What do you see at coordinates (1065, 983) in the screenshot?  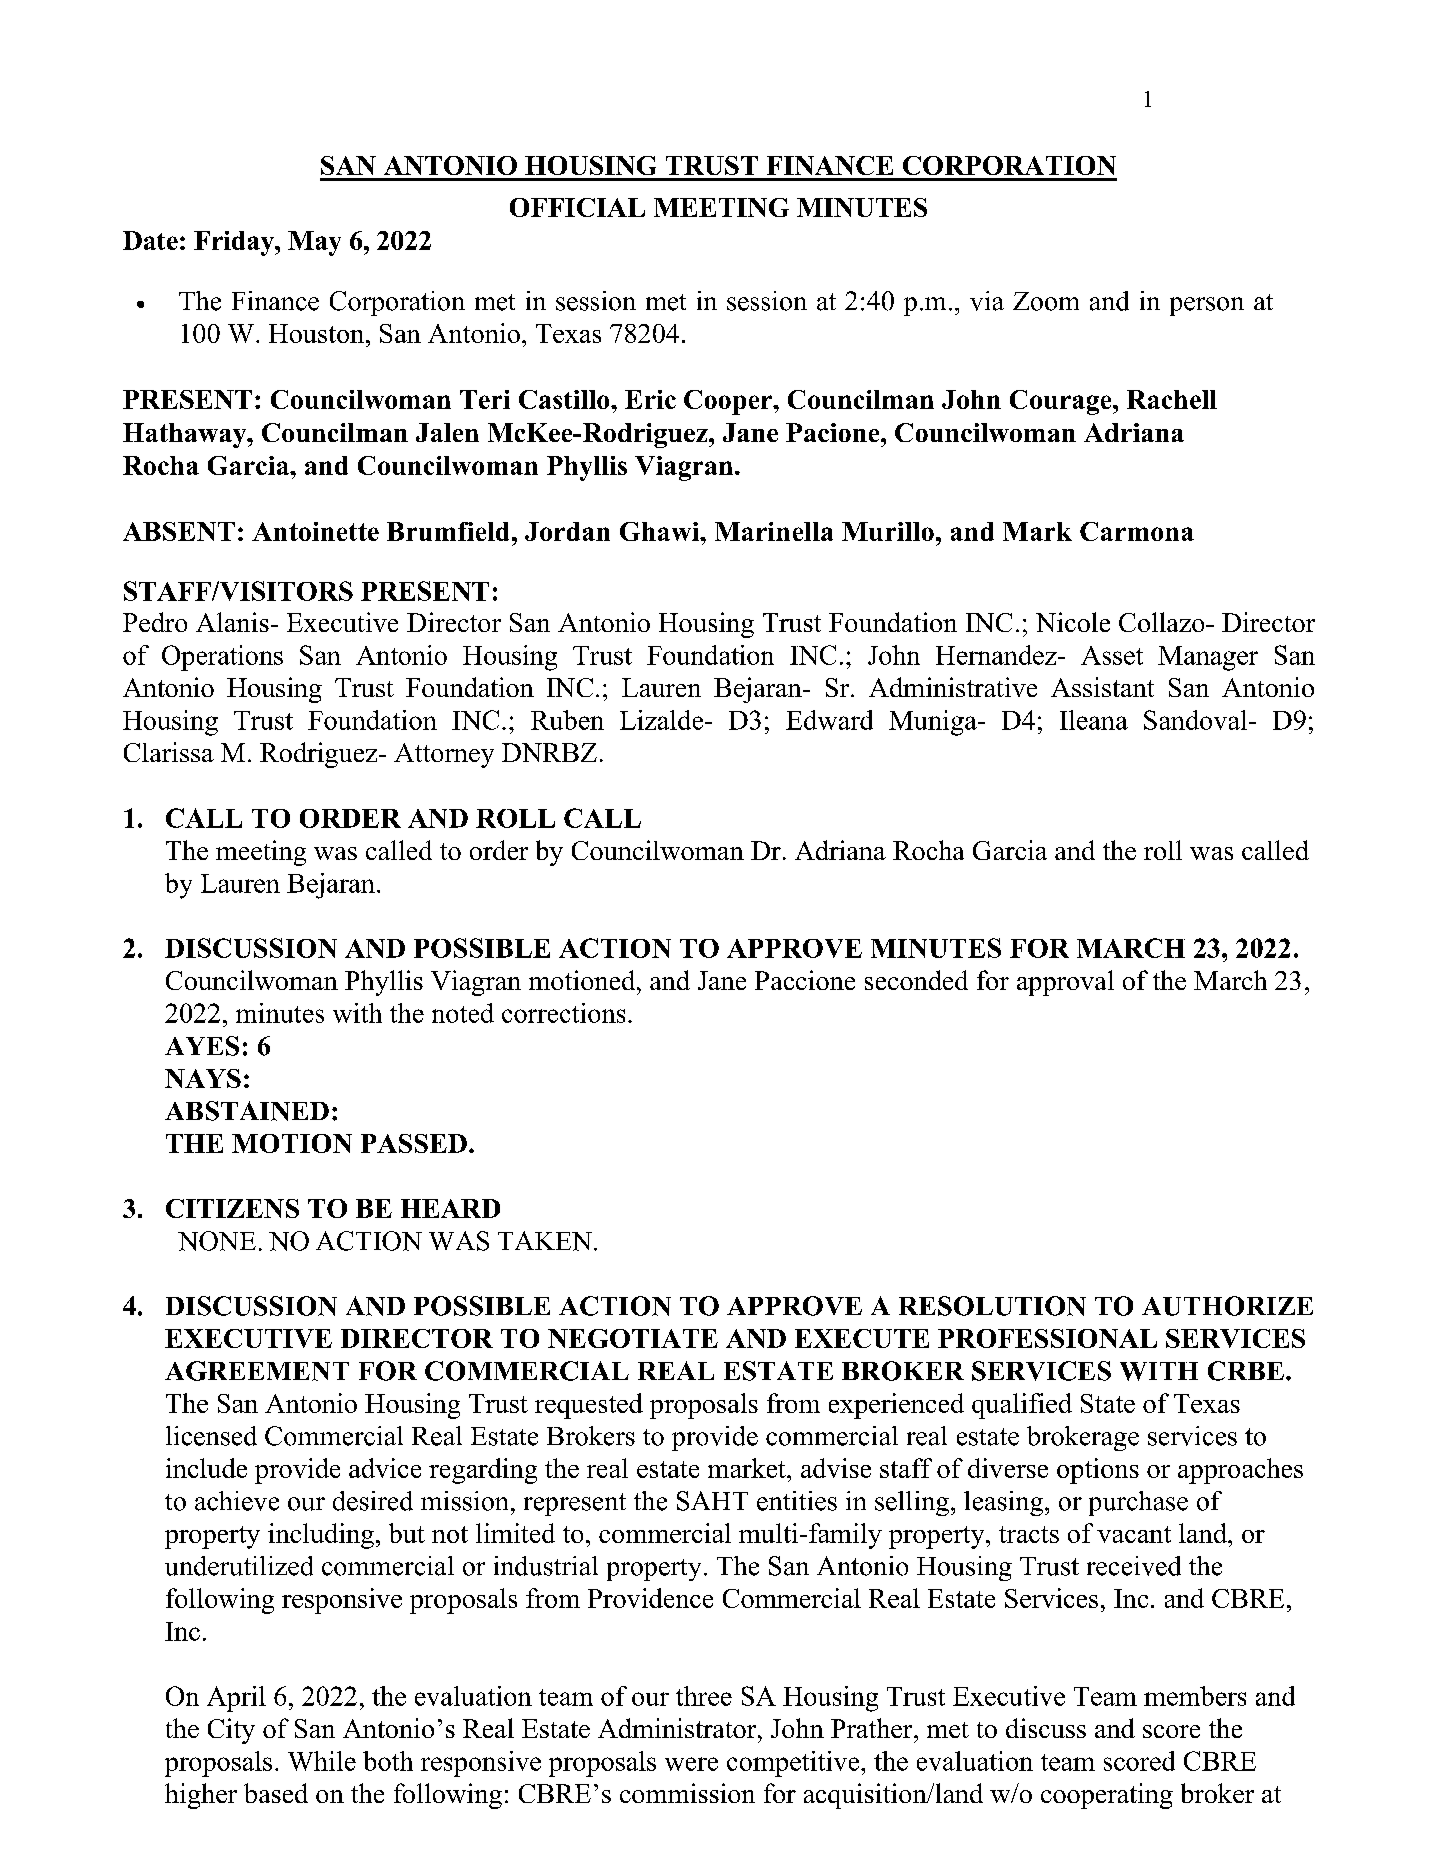 I see `approval` at bounding box center [1065, 983].
